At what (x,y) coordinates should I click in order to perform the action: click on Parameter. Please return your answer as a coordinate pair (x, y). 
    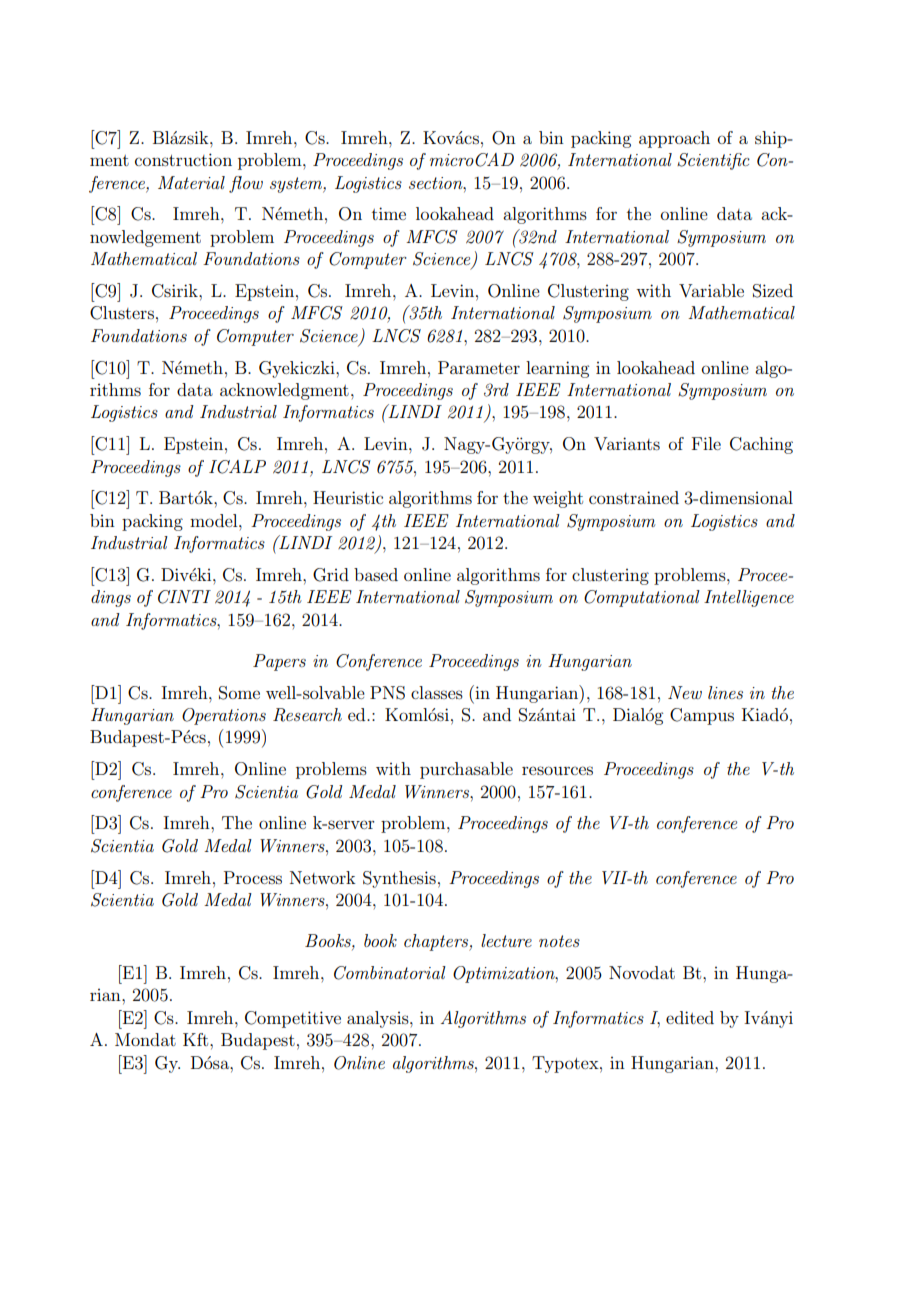
    Looking at the image, I should click on (479, 367).
